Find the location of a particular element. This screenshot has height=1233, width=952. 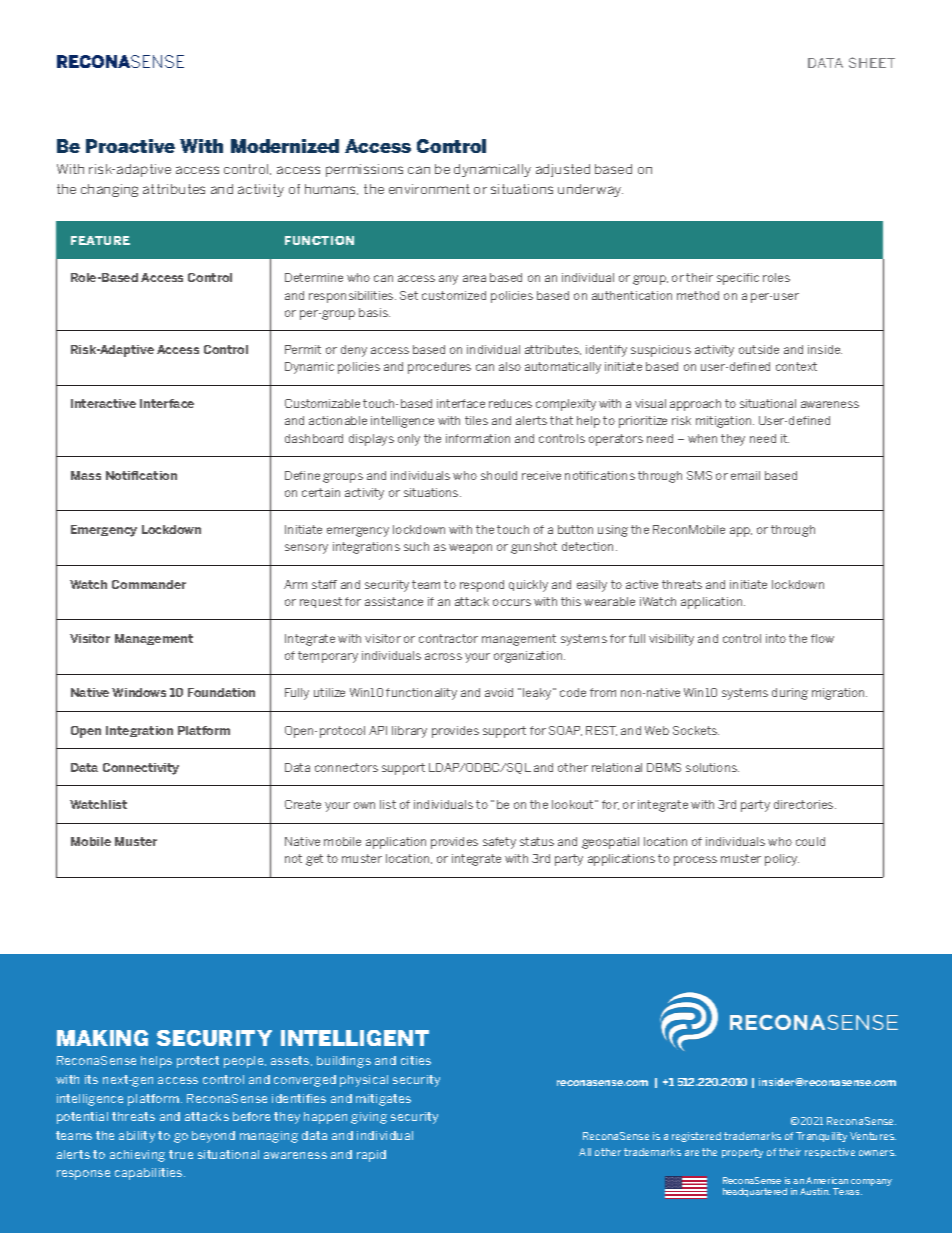

Modernized is located at coordinates (285, 146).
